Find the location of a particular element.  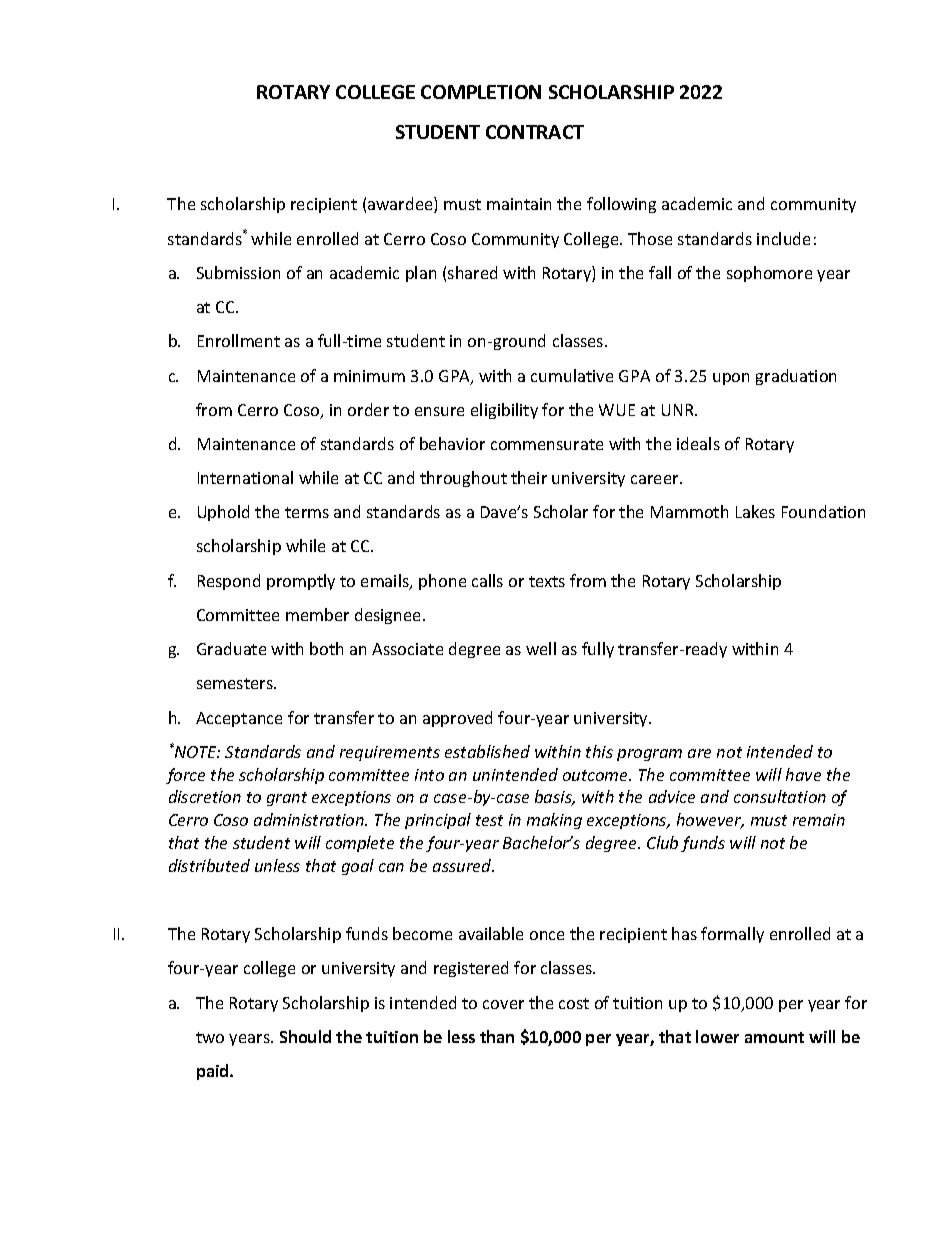

upon is located at coordinates (731, 379).
